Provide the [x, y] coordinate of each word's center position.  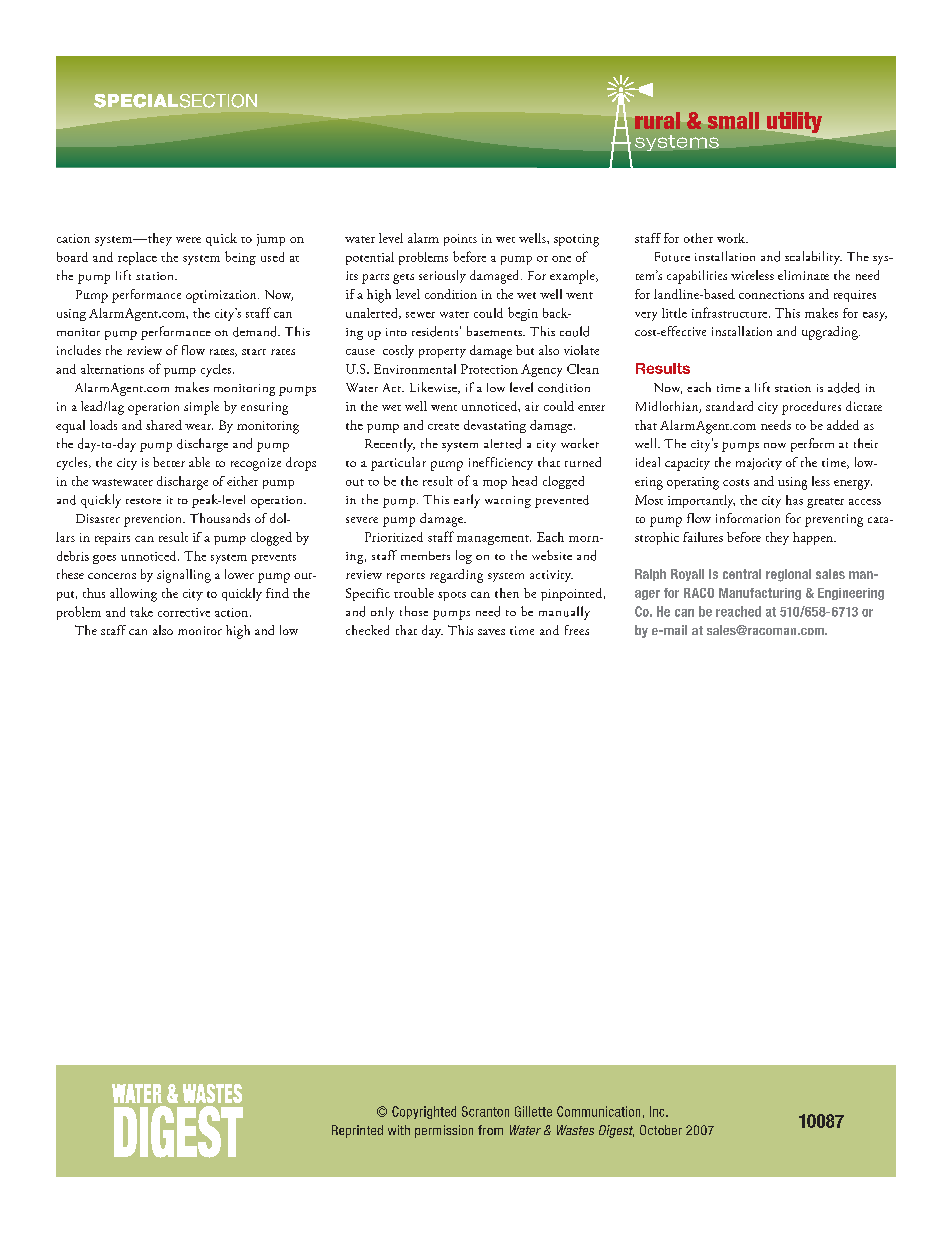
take [141, 612]
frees [577, 630]
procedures [811, 408]
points [460, 240]
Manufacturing [760, 594]
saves [491, 632]
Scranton [485, 1111]
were [188, 240]
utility [794, 122]
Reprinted [357, 1131]
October [661, 1130]
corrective [184, 612]
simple [201, 408]
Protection [489, 369]
